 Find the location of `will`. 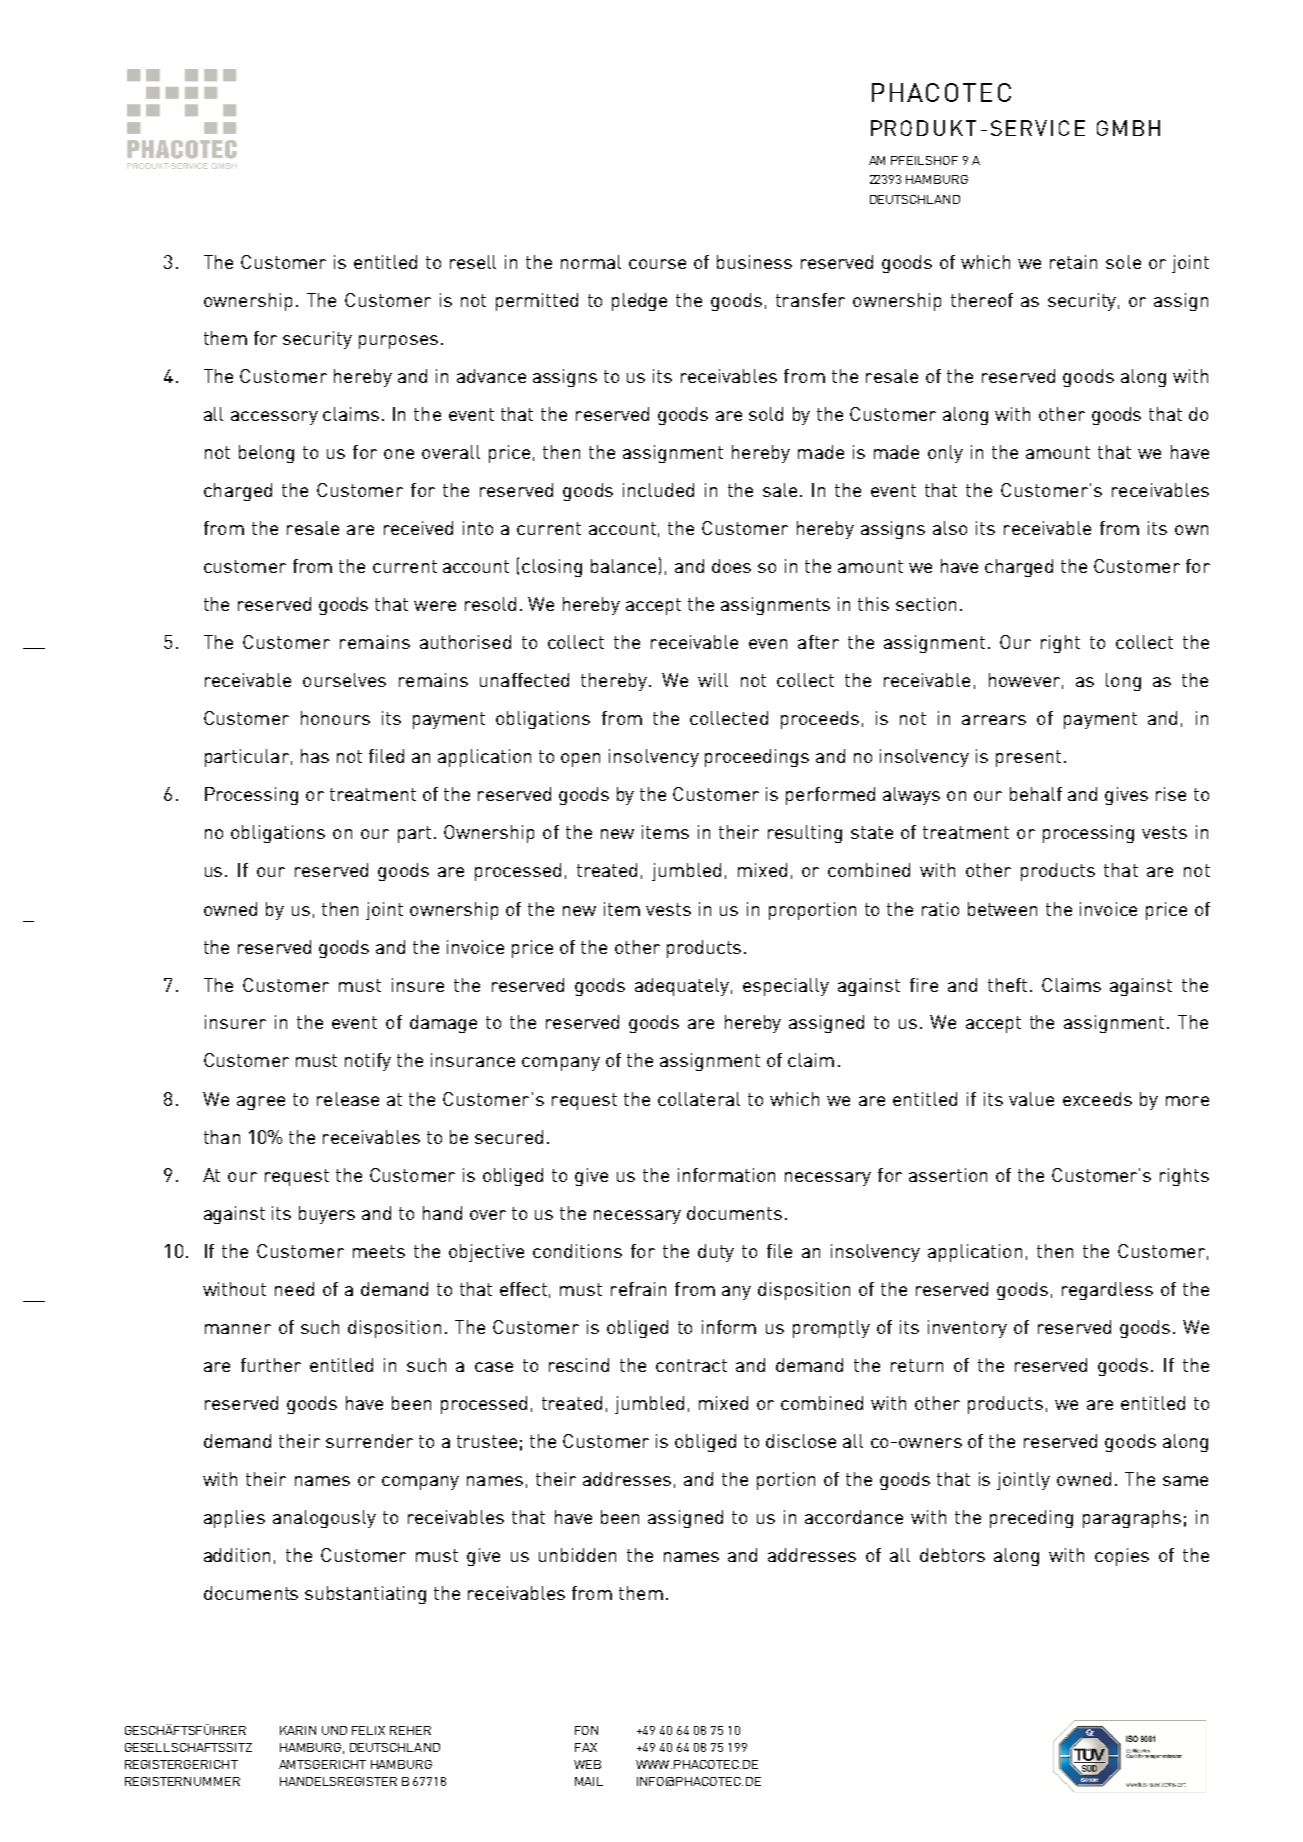

will is located at coordinates (713, 680).
